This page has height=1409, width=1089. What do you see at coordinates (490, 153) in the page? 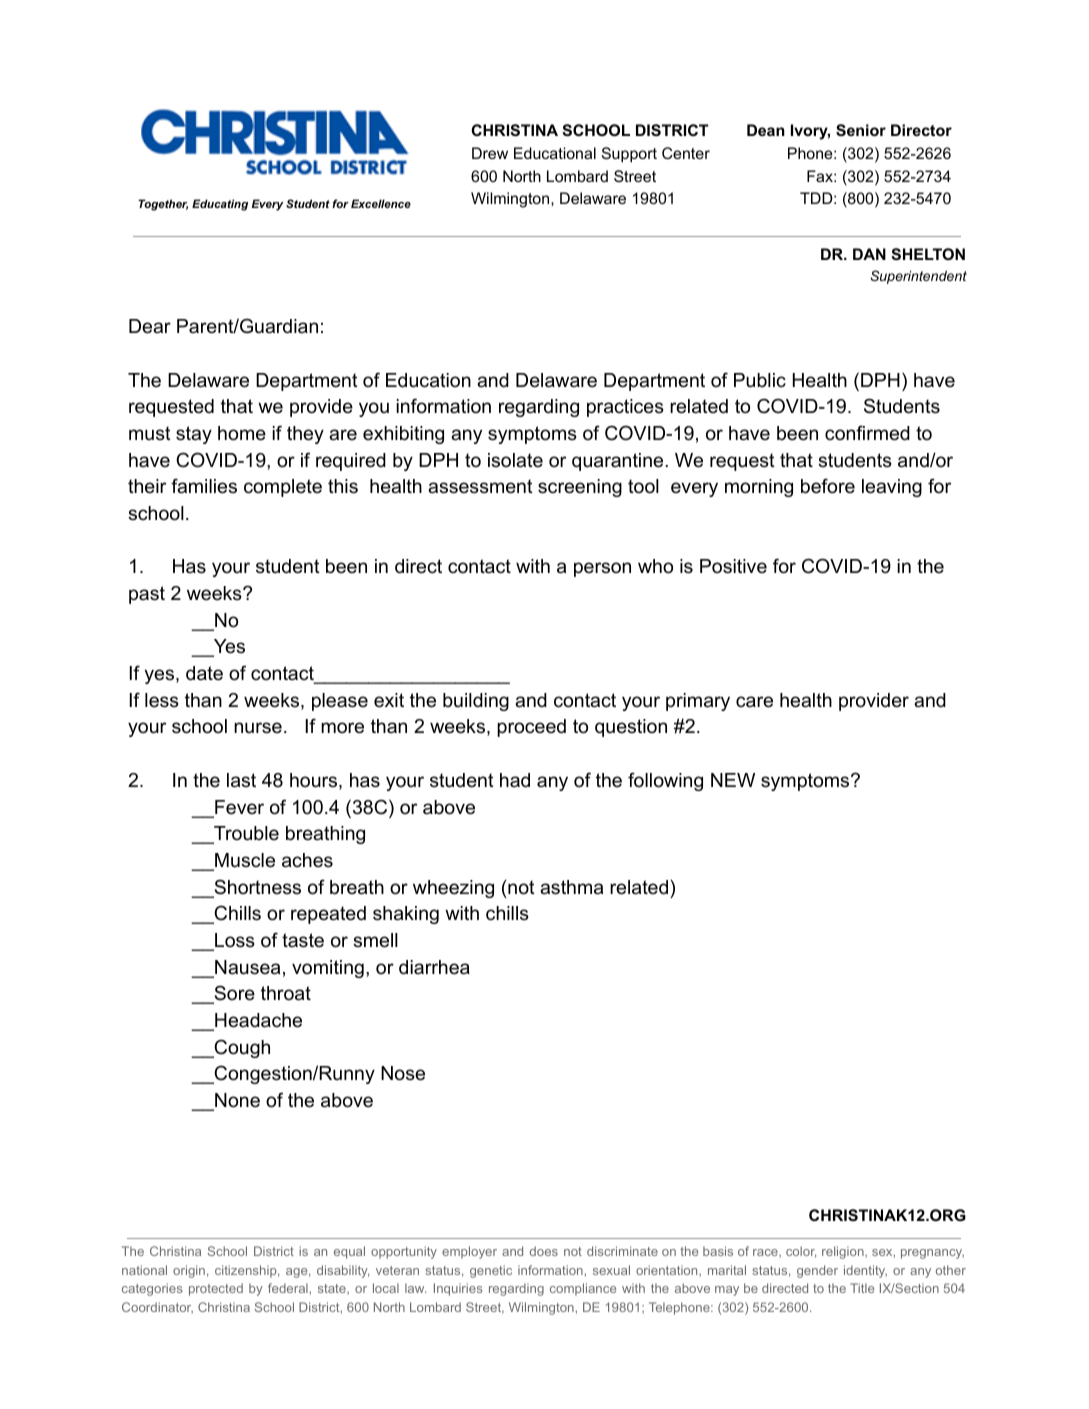
I see `Drew` at bounding box center [490, 153].
